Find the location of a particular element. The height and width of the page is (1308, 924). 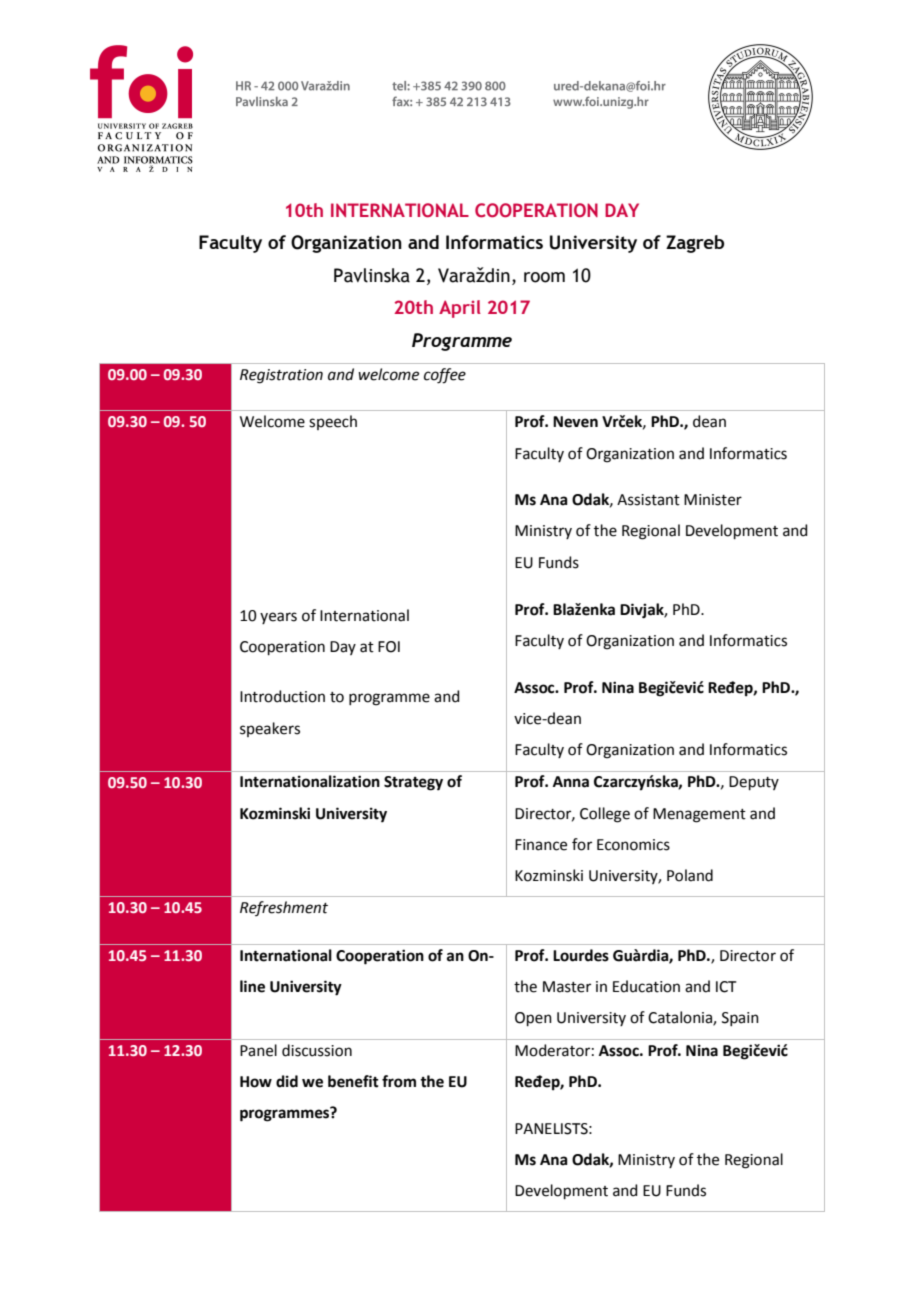

Refreshment is located at coordinates (284, 908).
